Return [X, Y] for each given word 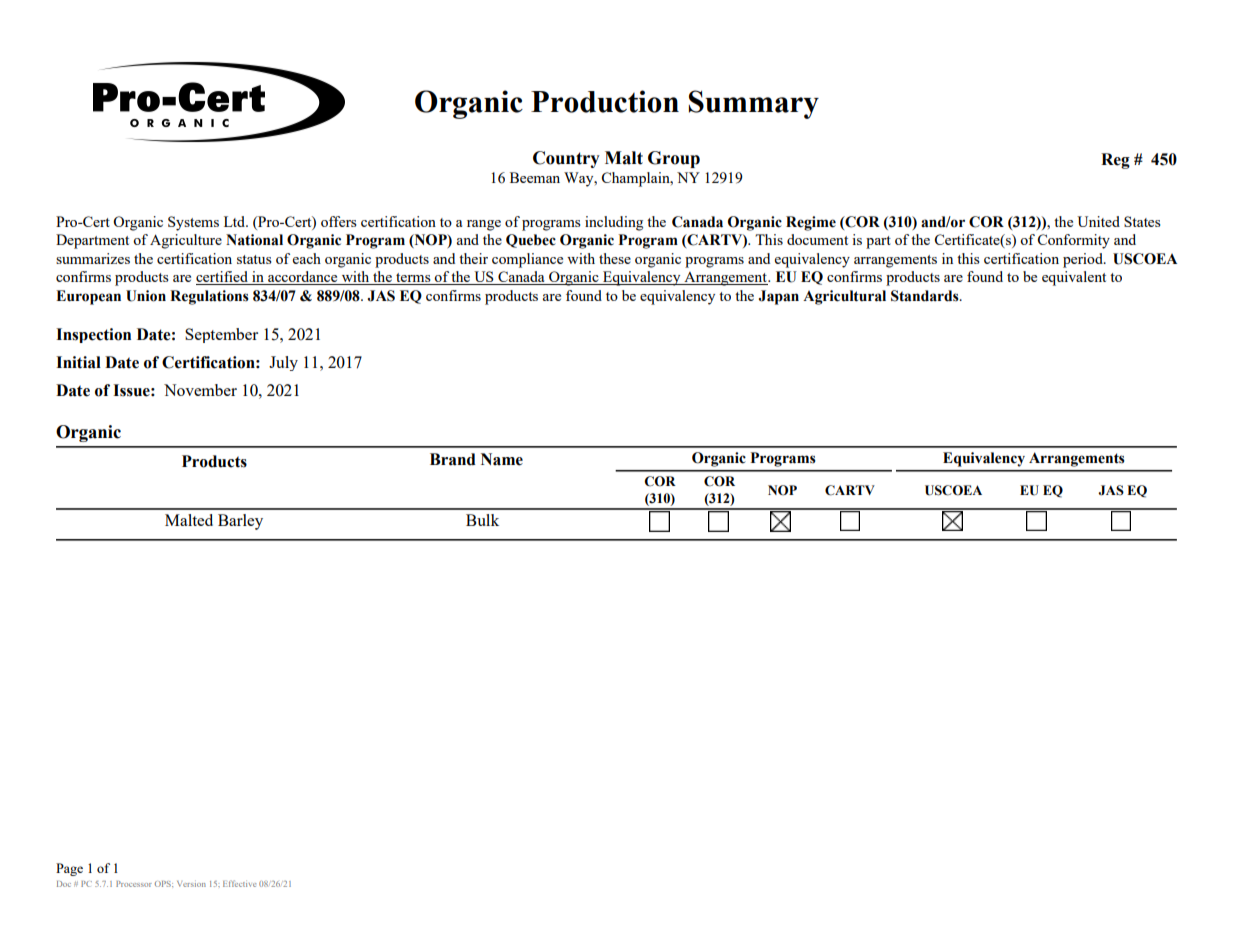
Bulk [482, 520]
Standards [926, 296]
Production [605, 101]
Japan [779, 297]
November [200, 390]
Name [502, 459]
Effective [239, 883]
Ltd [236, 221]
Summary [754, 104]
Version [191, 884]
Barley [240, 522]
